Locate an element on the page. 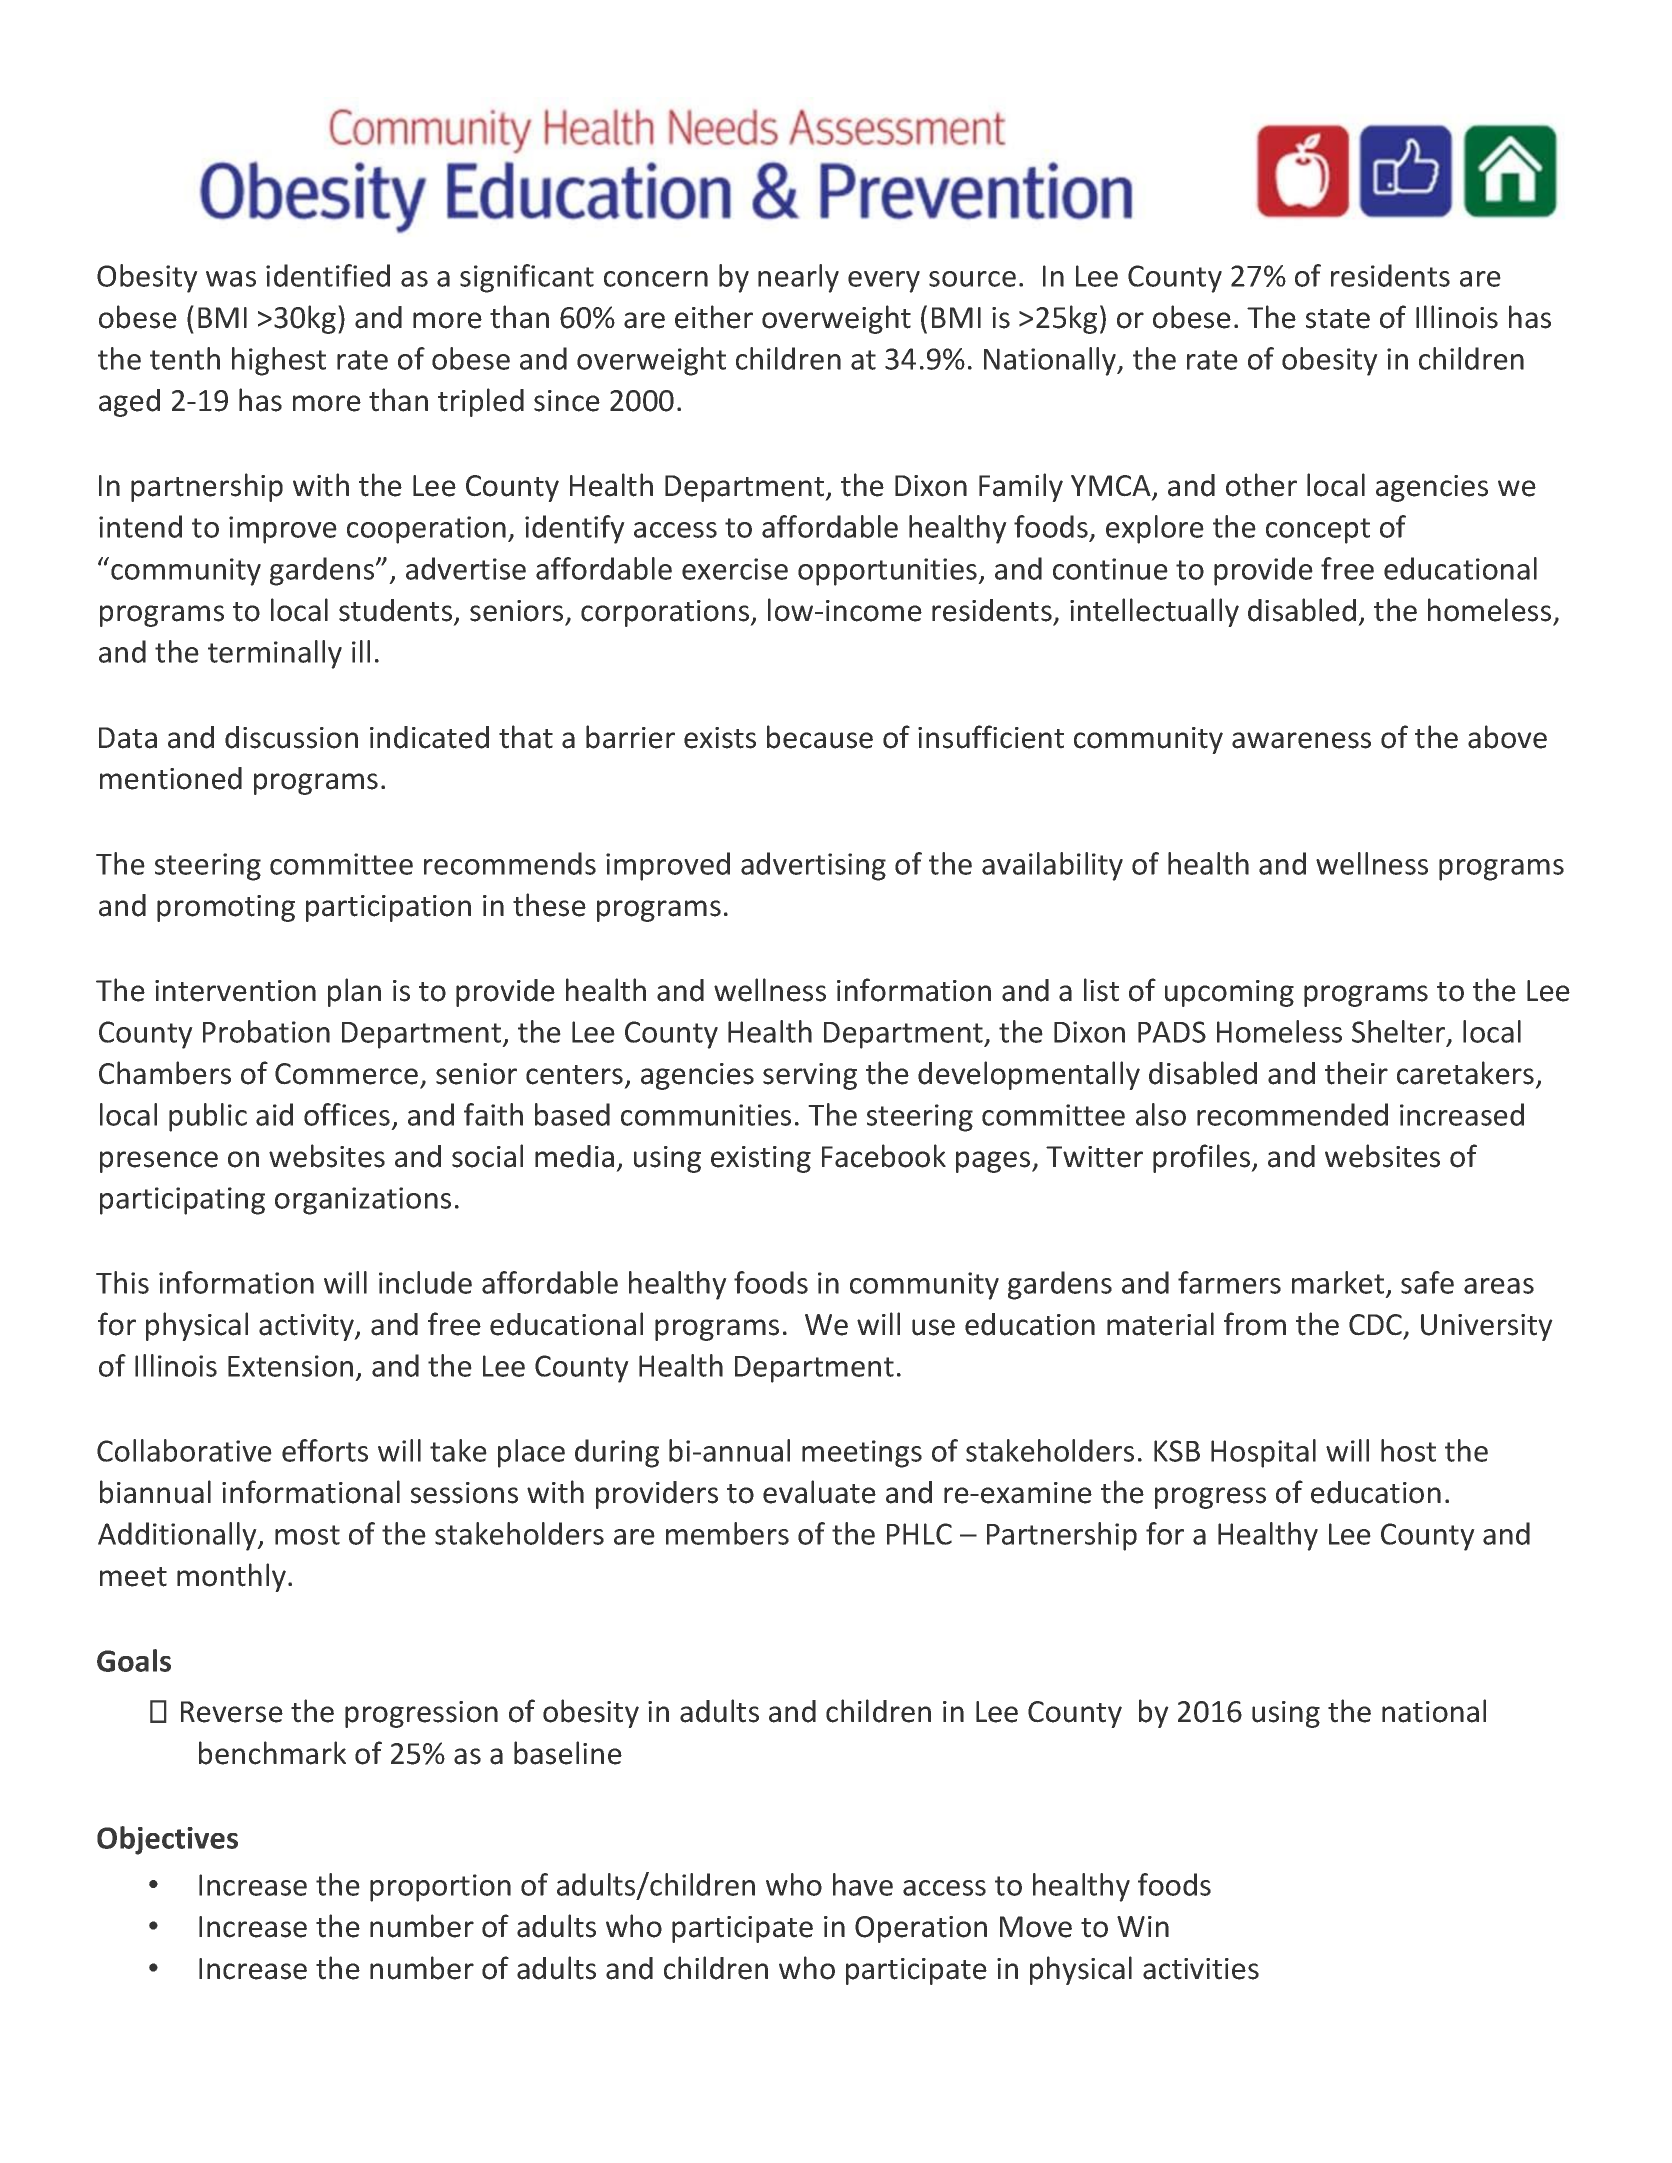  serving is located at coordinates (810, 1076).
